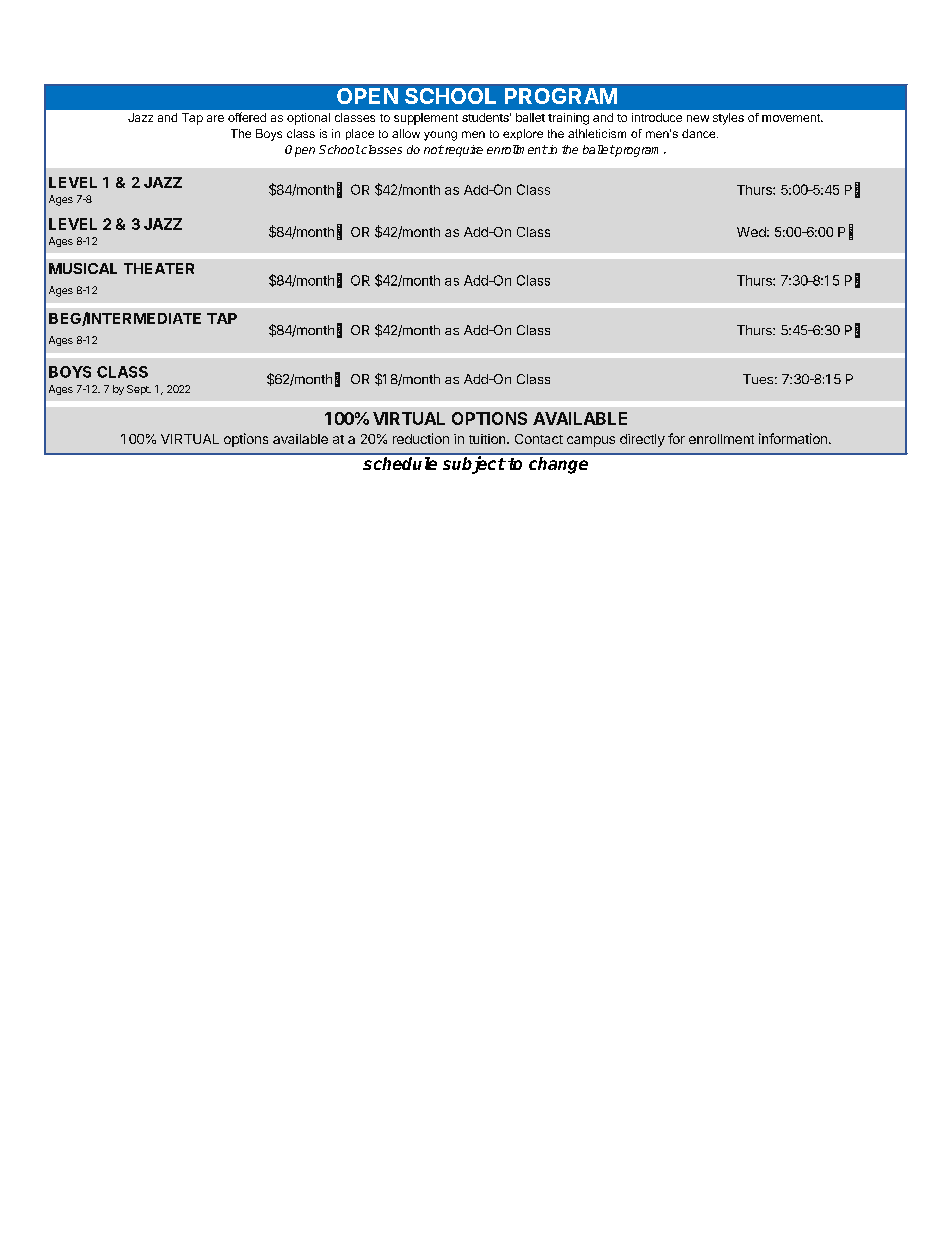 The image size is (952, 1233). What do you see at coordinates (421, 438) in the page?
I see `reduction` at bounding box center [421, 438].
